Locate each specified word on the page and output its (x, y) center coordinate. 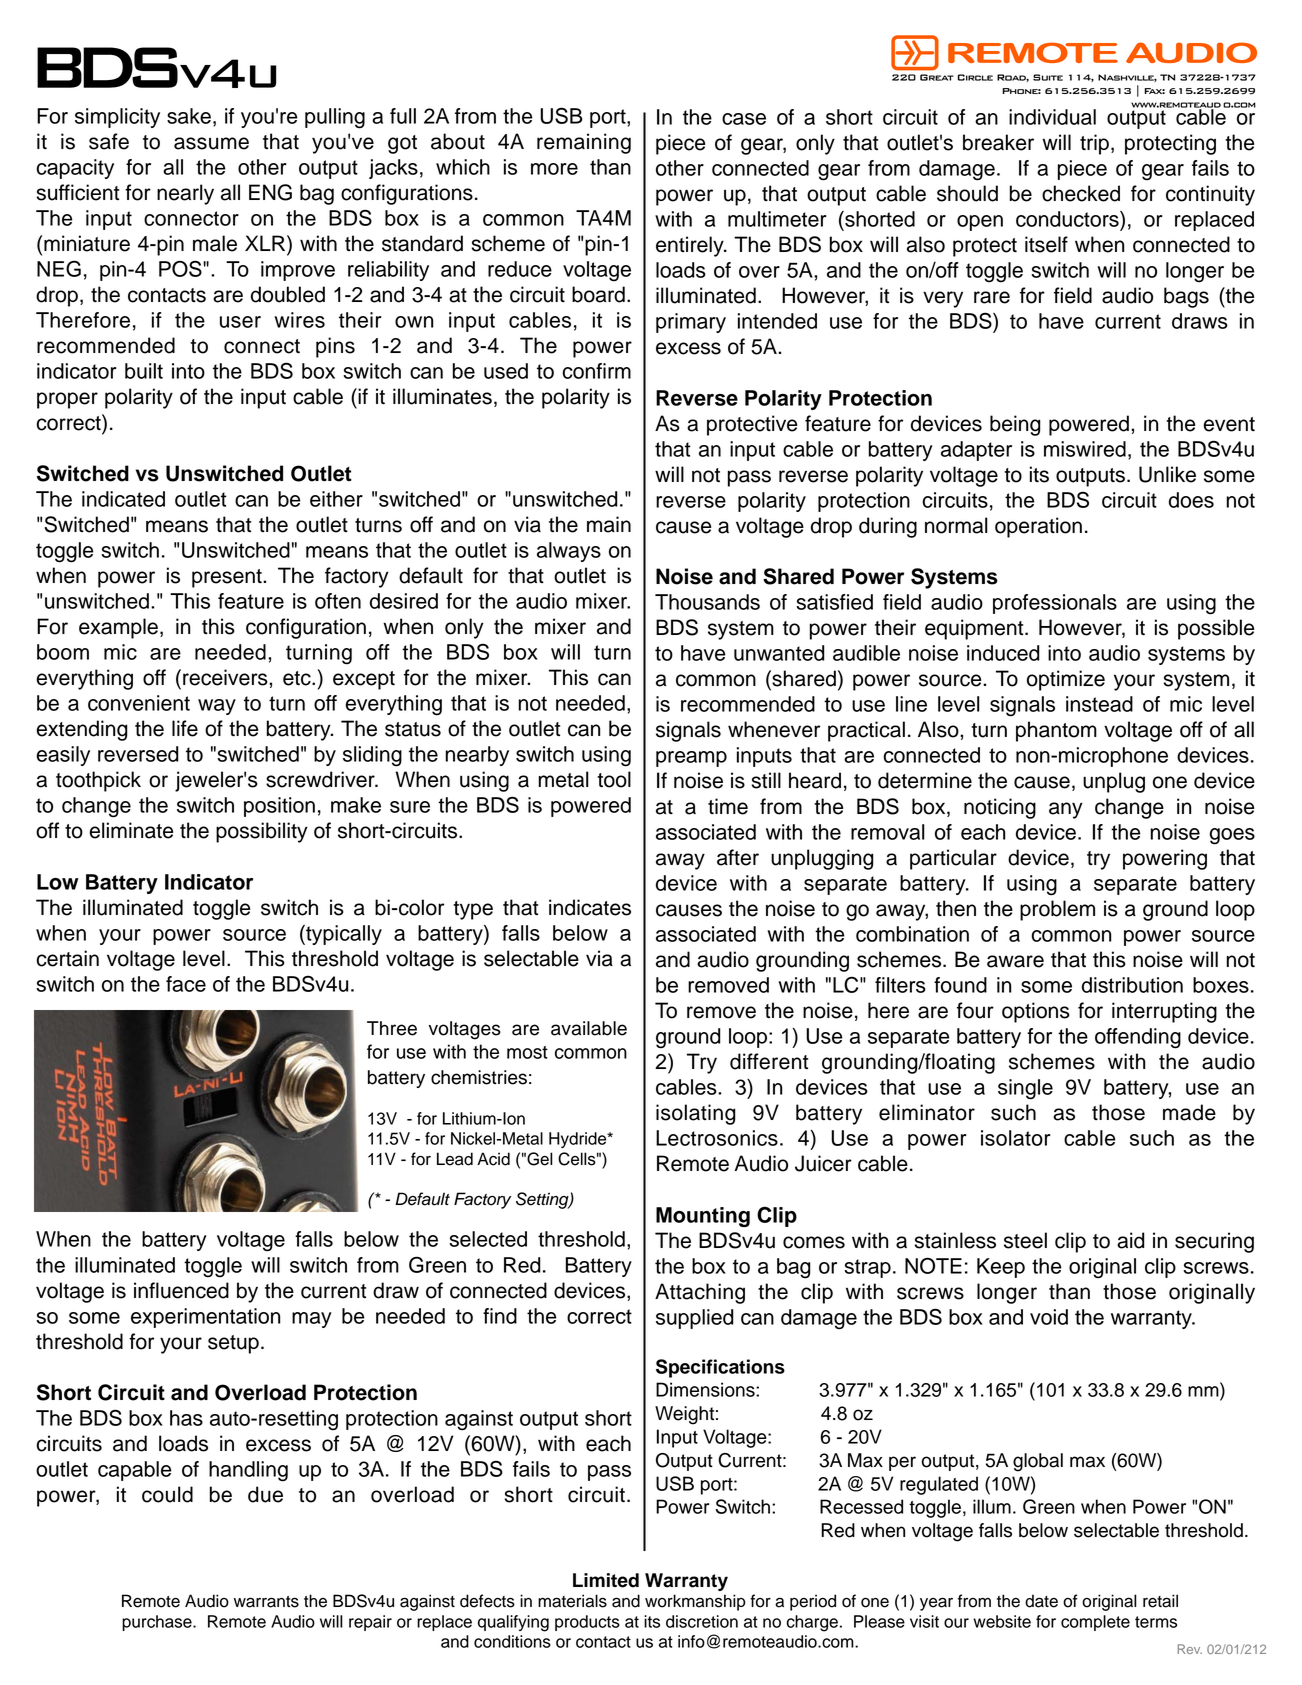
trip (1094, 144)
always (569, 552)
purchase (158, 1623)
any (1066, 810)
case (744, 119)
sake (189, 116)
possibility (262, 832)
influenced (181, 1290)
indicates (590, 907)
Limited (606, 1580)
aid (1130, 1240)
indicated (123, 499)
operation (1038, 527)
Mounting (703, 1217)
